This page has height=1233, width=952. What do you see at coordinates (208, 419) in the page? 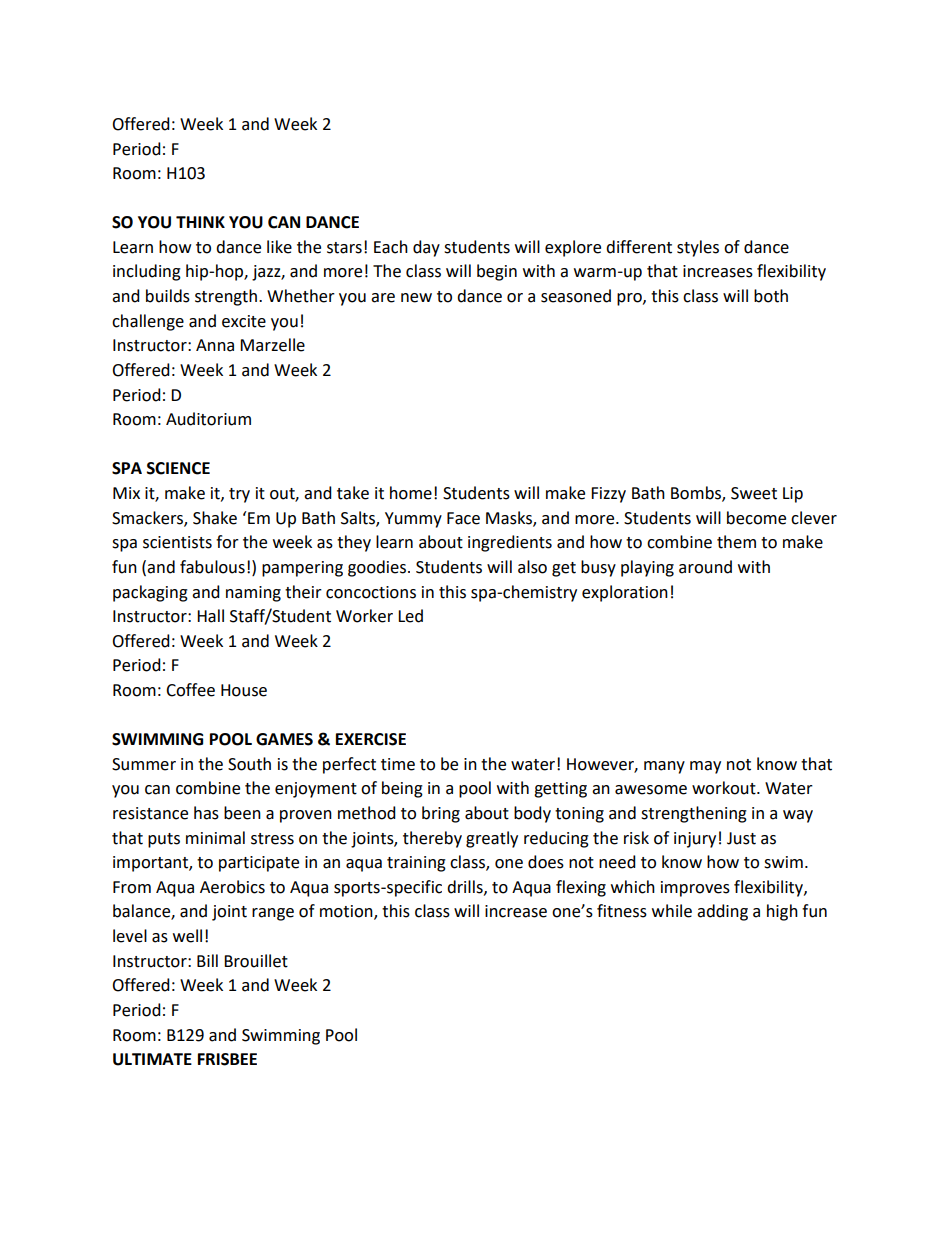
I see `Auditorium` at bounding box center [208, 419].
